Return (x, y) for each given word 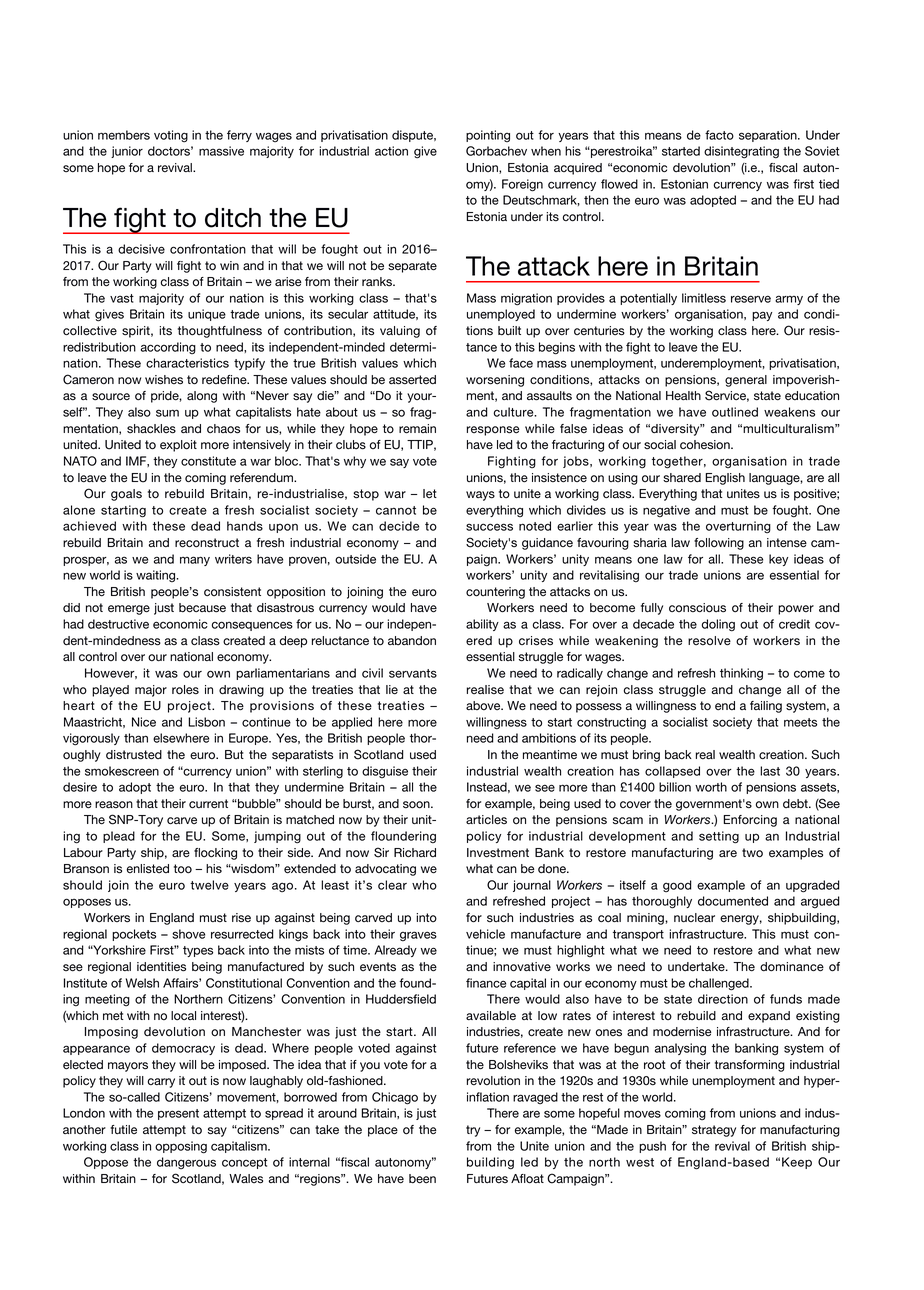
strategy (714, 1131)
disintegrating (741, 152)
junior (127, 152)
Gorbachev (496, 151)
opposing (181, 1147)
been (422, 1179)
